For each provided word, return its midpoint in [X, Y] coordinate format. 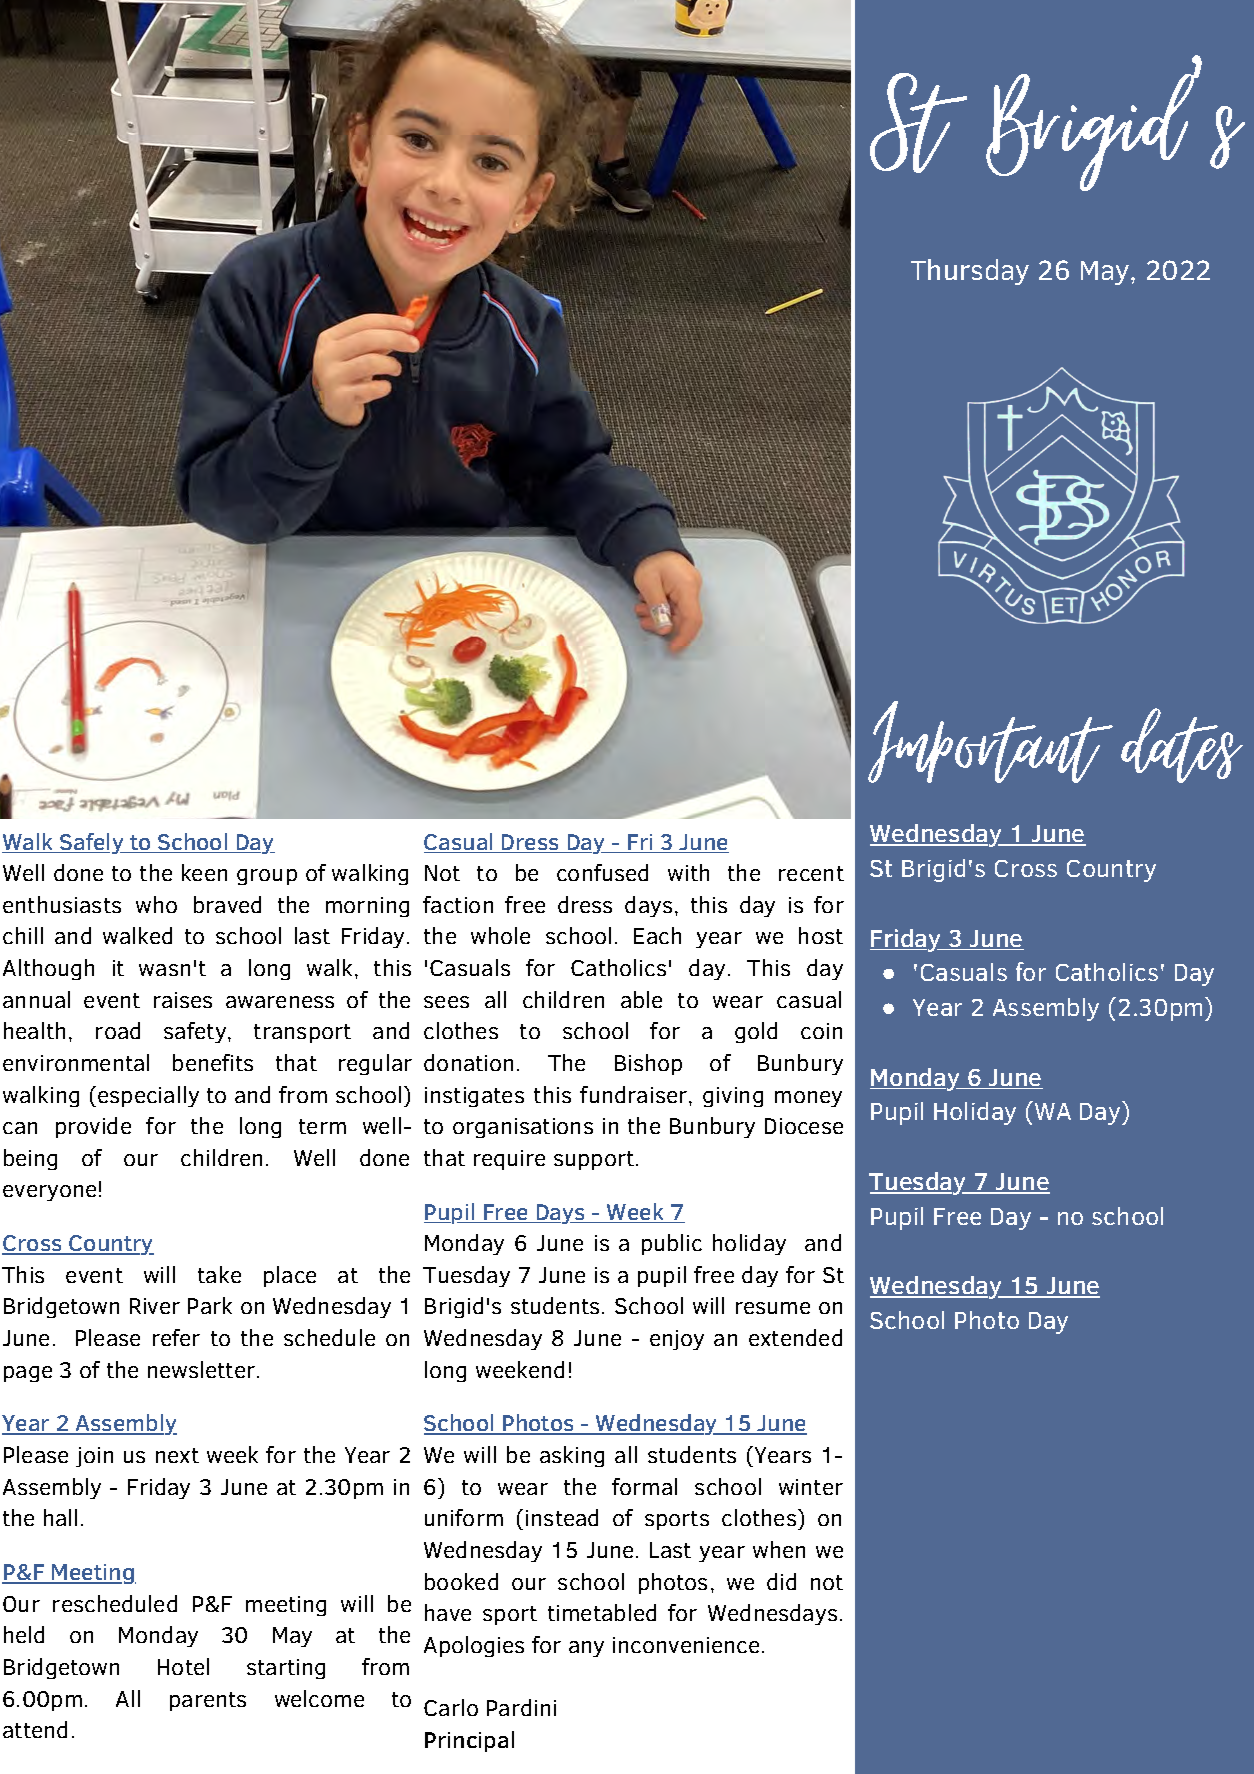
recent [811, 873]
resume [773, 1308]
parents [208, 1701]
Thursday [970, 272]
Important [990, 742]
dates [1182, 745]
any [586, 1649]
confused [602, 872]
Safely [92, 843]
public [672, 1244]
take [219, 1274]
